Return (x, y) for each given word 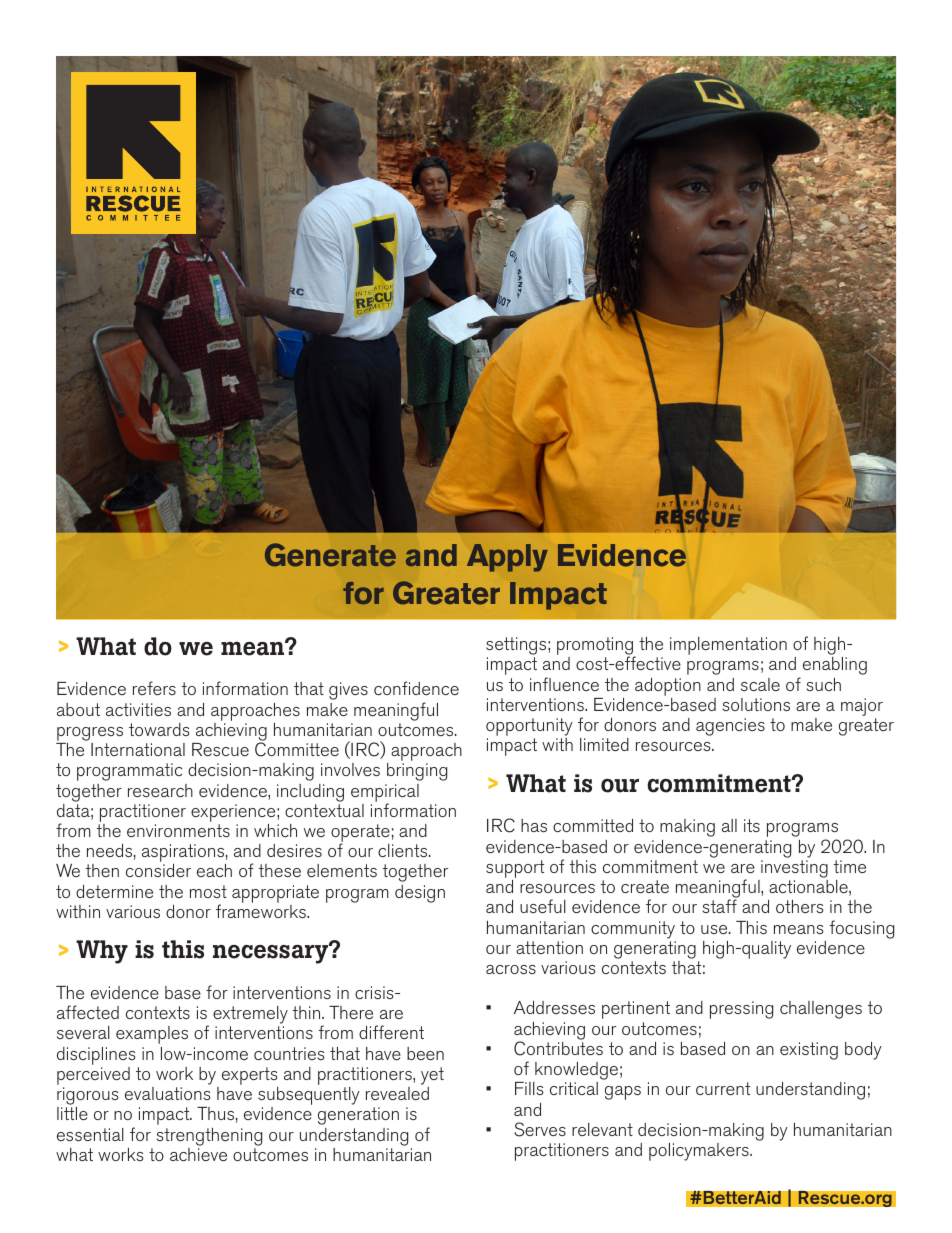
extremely (250, 1016)
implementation (728, 646)
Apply (507, 558)
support (515, 869)
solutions (756, 704)
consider (158, 870)
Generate (330, 555)
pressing (741, 1010)
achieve (198, 1154)
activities (138, 709)
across (511, 969)
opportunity (529, 728)
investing (794, 869)
